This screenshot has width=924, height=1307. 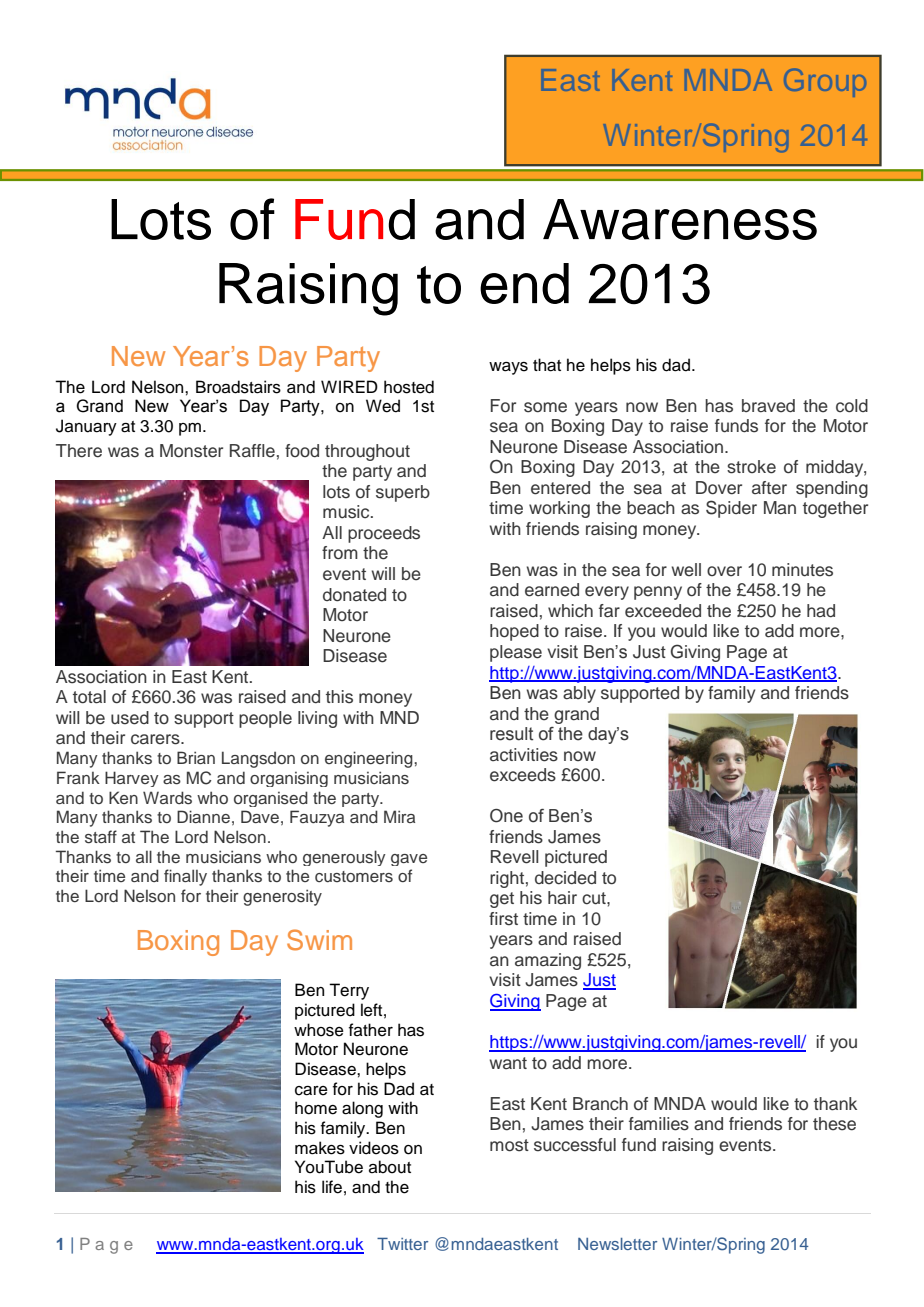 What do you see at coordinates (821, 611) in the screenshot?
I see `had` at bounding box center [821, 611].
